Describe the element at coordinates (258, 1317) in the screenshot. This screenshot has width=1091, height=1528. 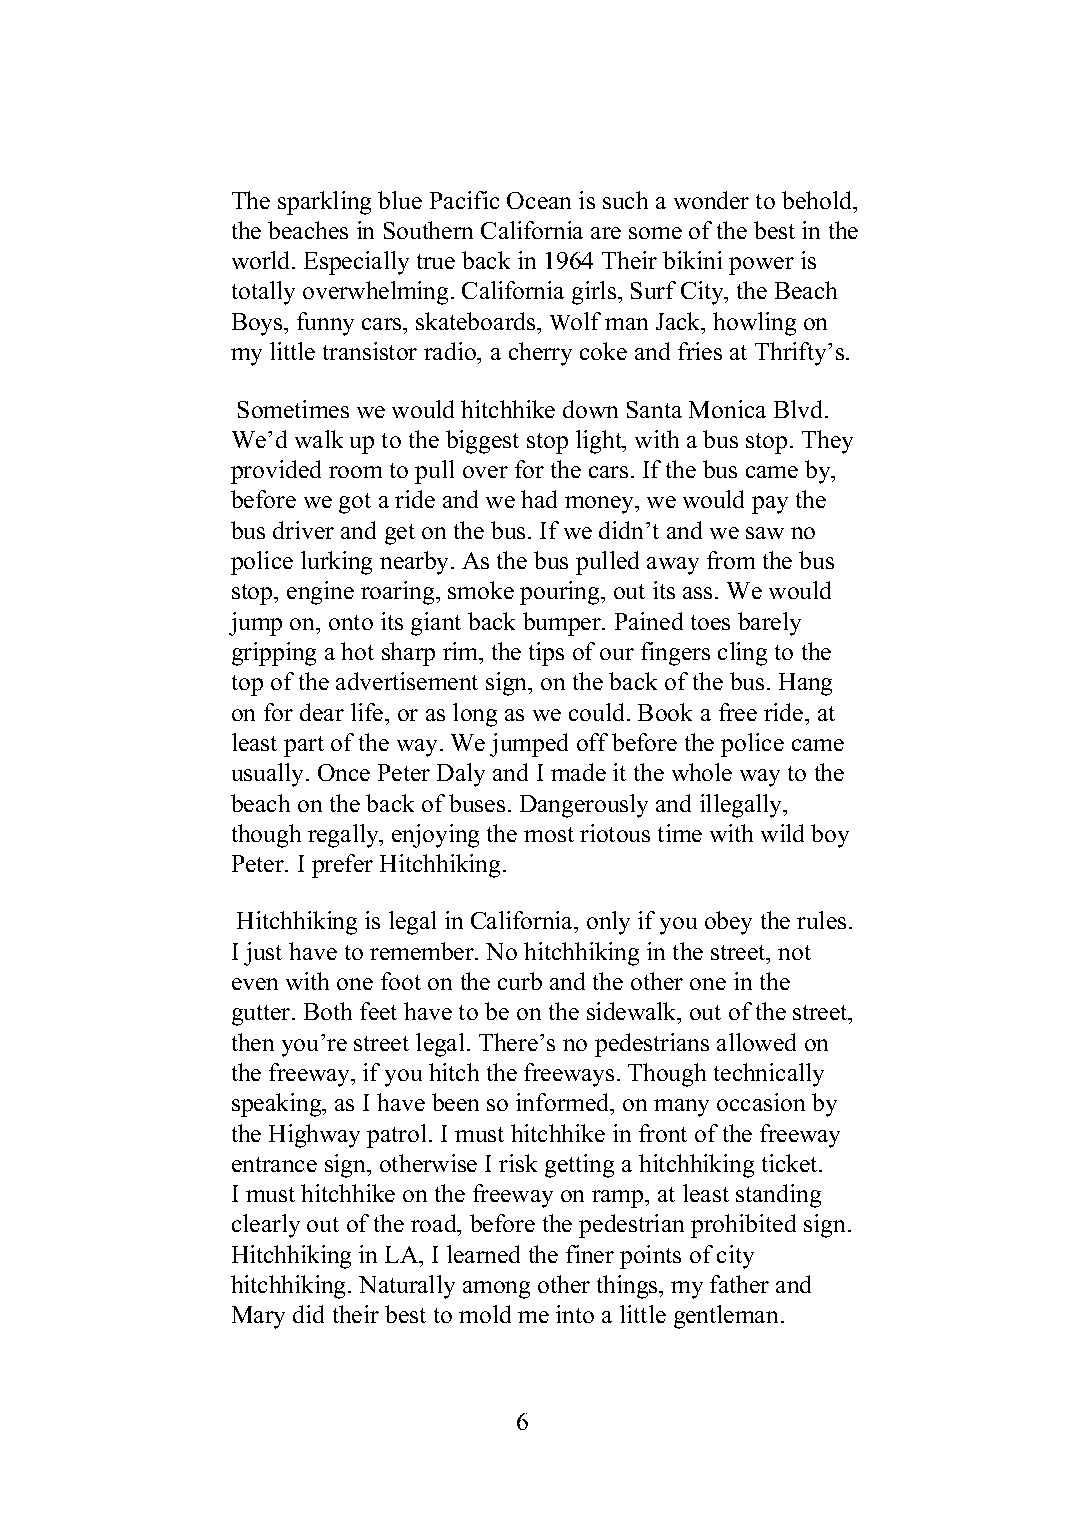
I see `Mary` at that location.
